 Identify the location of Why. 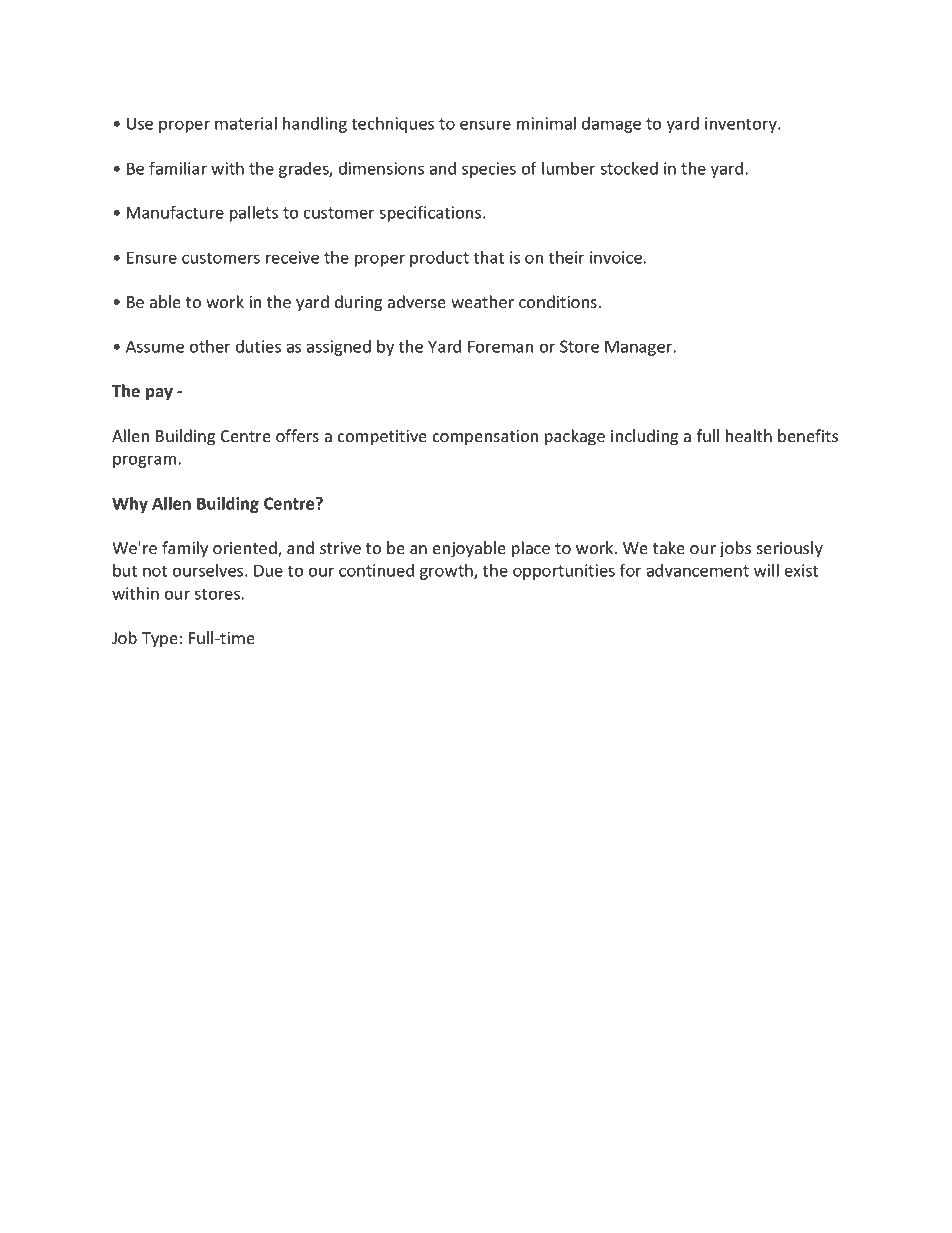
(130, 505).
